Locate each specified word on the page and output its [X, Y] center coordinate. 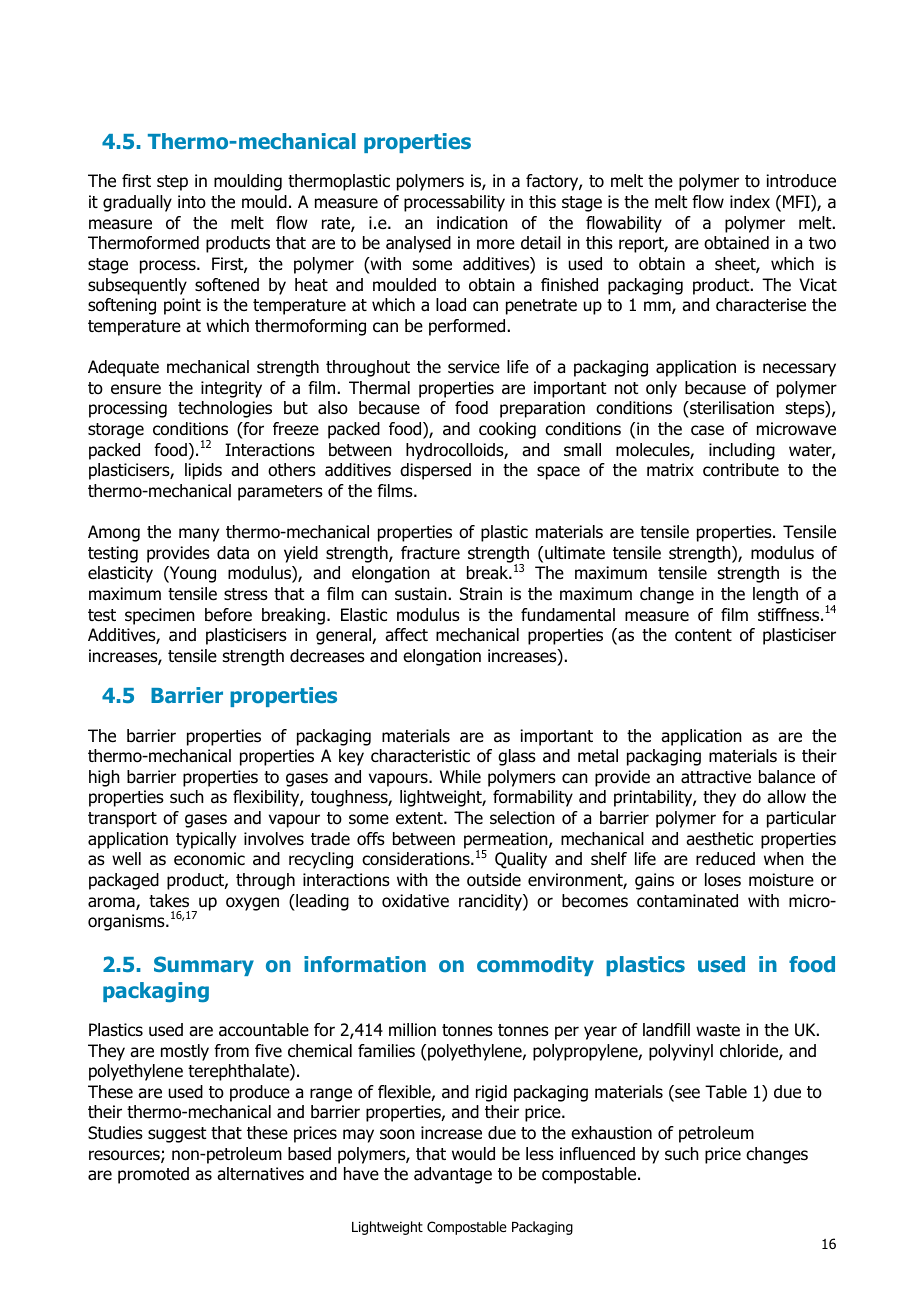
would [473, 1154]
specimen [160, 616]
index [750, 202]
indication [472, 223]
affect [406, 635]
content [703, 635]
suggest [177, 1135]
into [192, 202]
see [686, 1094]
